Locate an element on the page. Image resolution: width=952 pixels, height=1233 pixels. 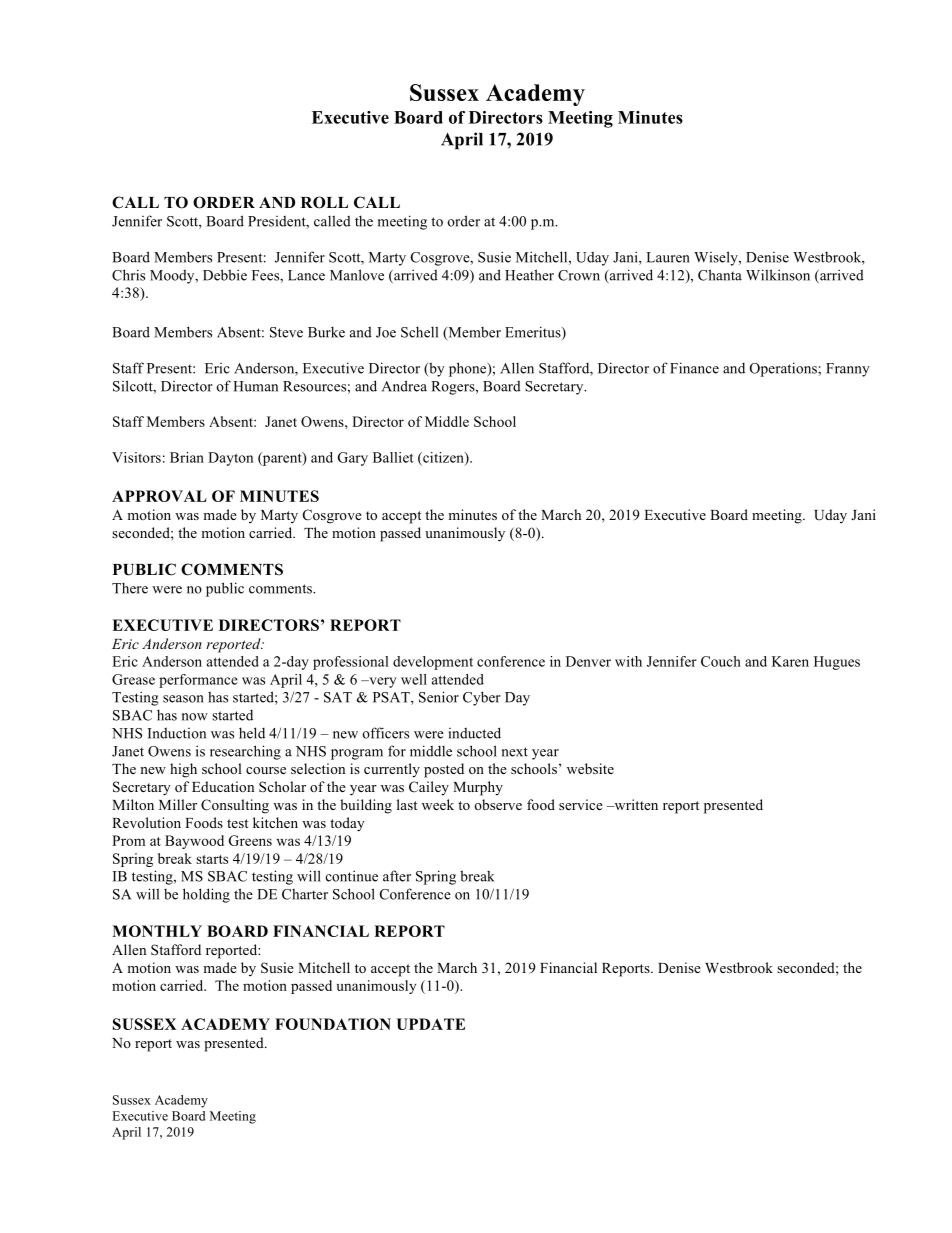
Operations is located at coordinates (784, 369).
